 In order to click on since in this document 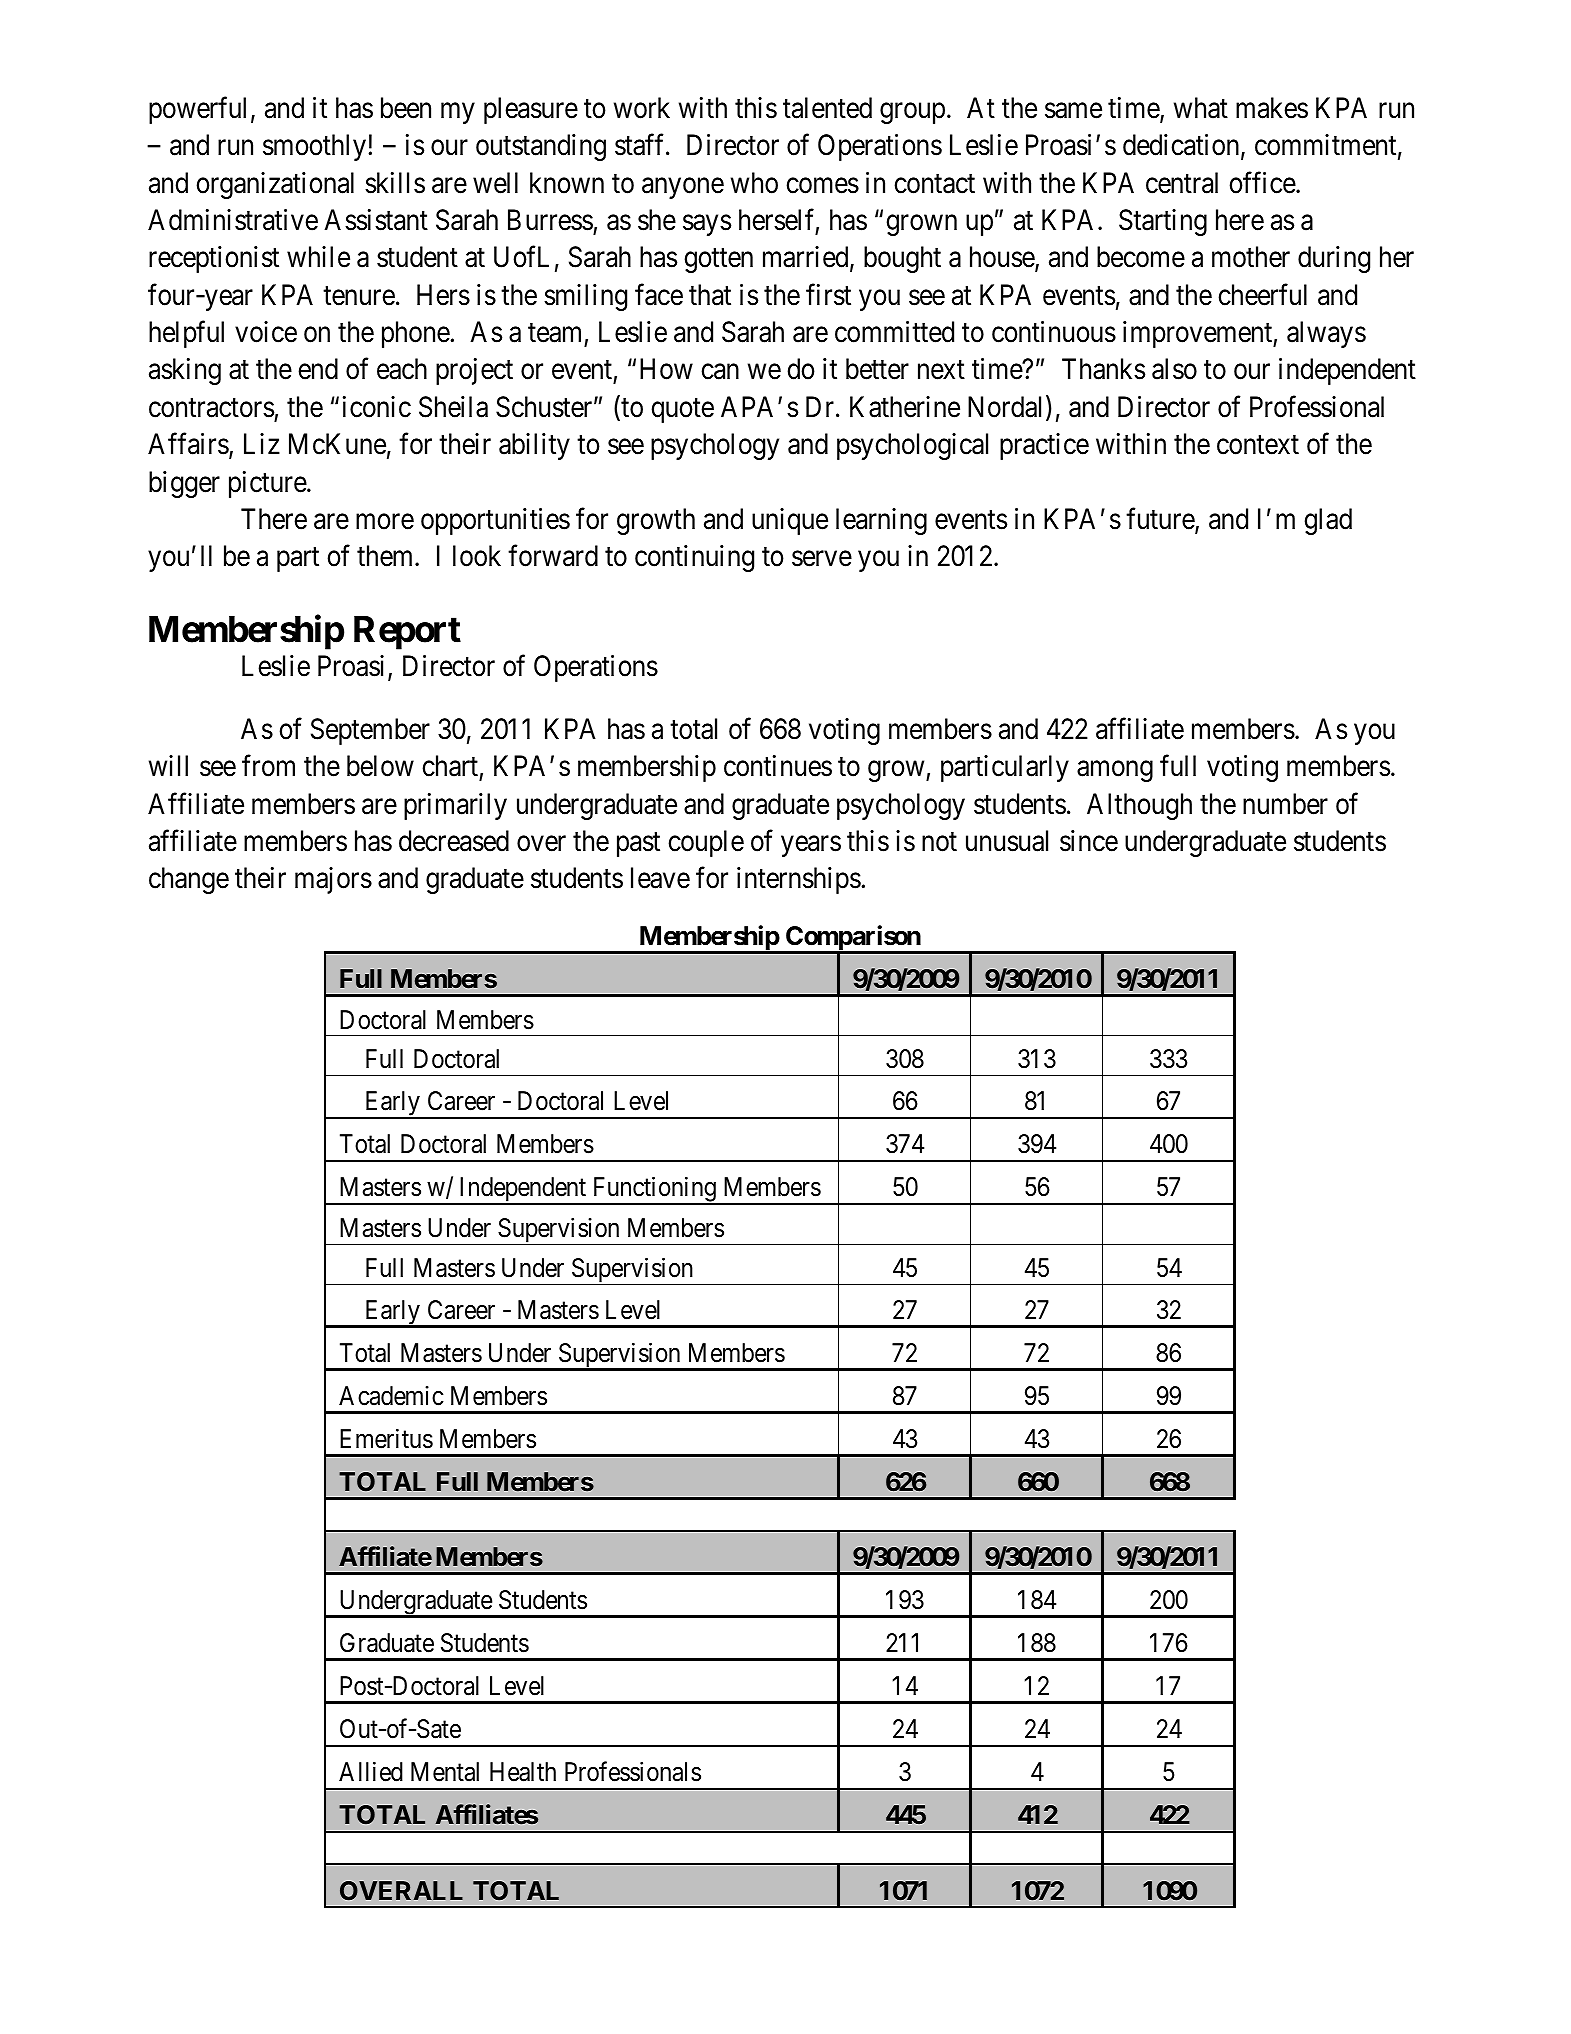, I will do `click(1089, 841)`.
